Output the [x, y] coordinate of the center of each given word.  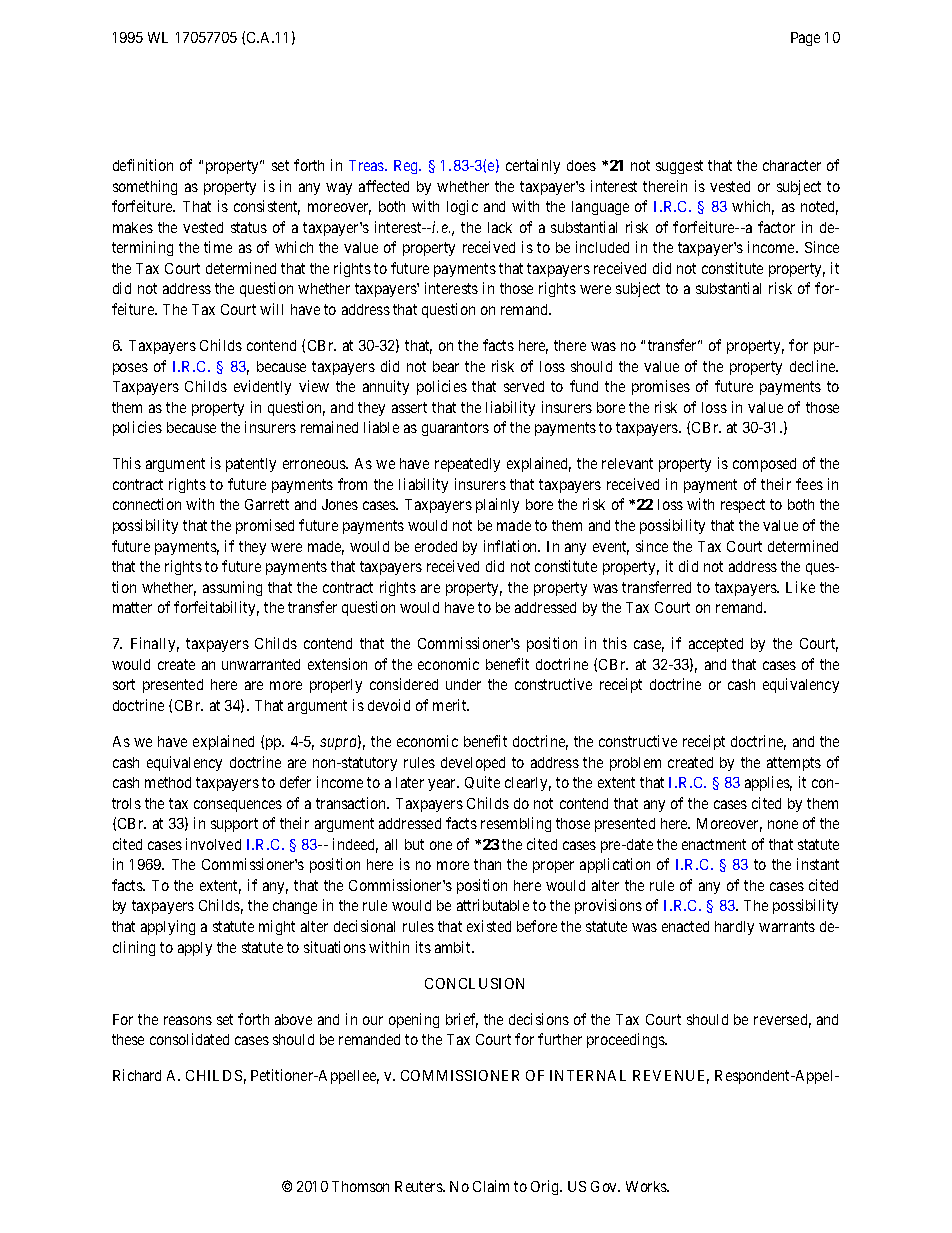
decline [814, 366]
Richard [137, 1075]
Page [805, 39]
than [487, 864]
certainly [533, 166]
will [271, 309]
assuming [232, 588]
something [145, 187]
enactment [714, 844]
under [463, 684]
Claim [491, 1186]
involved [213, 844]
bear [446, 366]
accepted [716, 645]
